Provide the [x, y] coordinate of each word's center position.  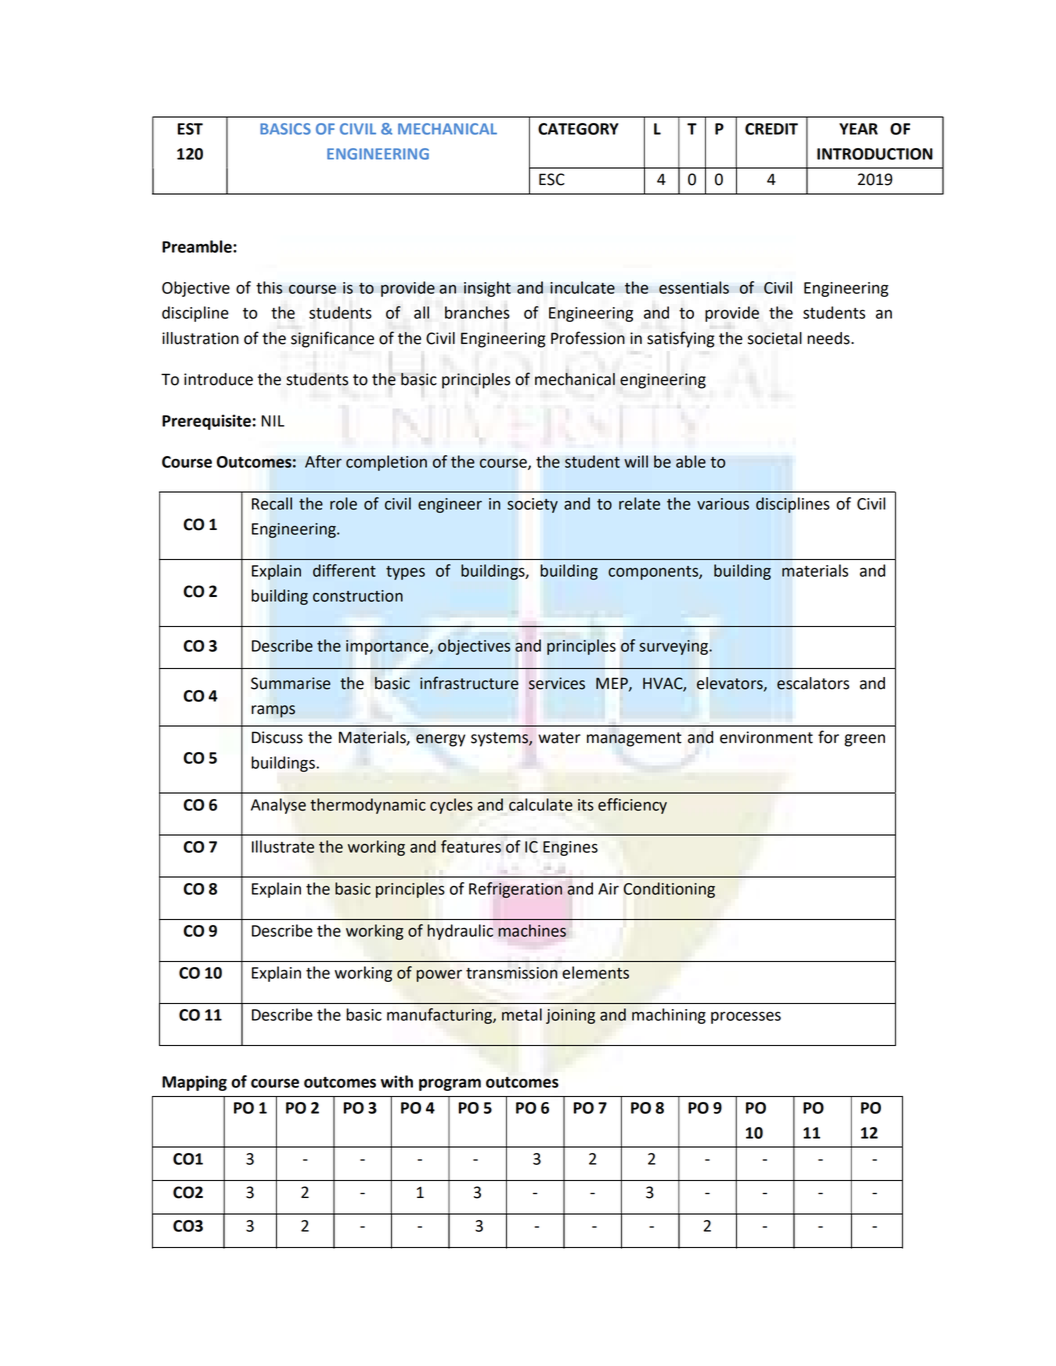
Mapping [194, 1083]
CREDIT [771, 129]
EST [190, 129]
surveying [674, 647]
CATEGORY [578, 129]
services [557, 683]
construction [358, 596]
